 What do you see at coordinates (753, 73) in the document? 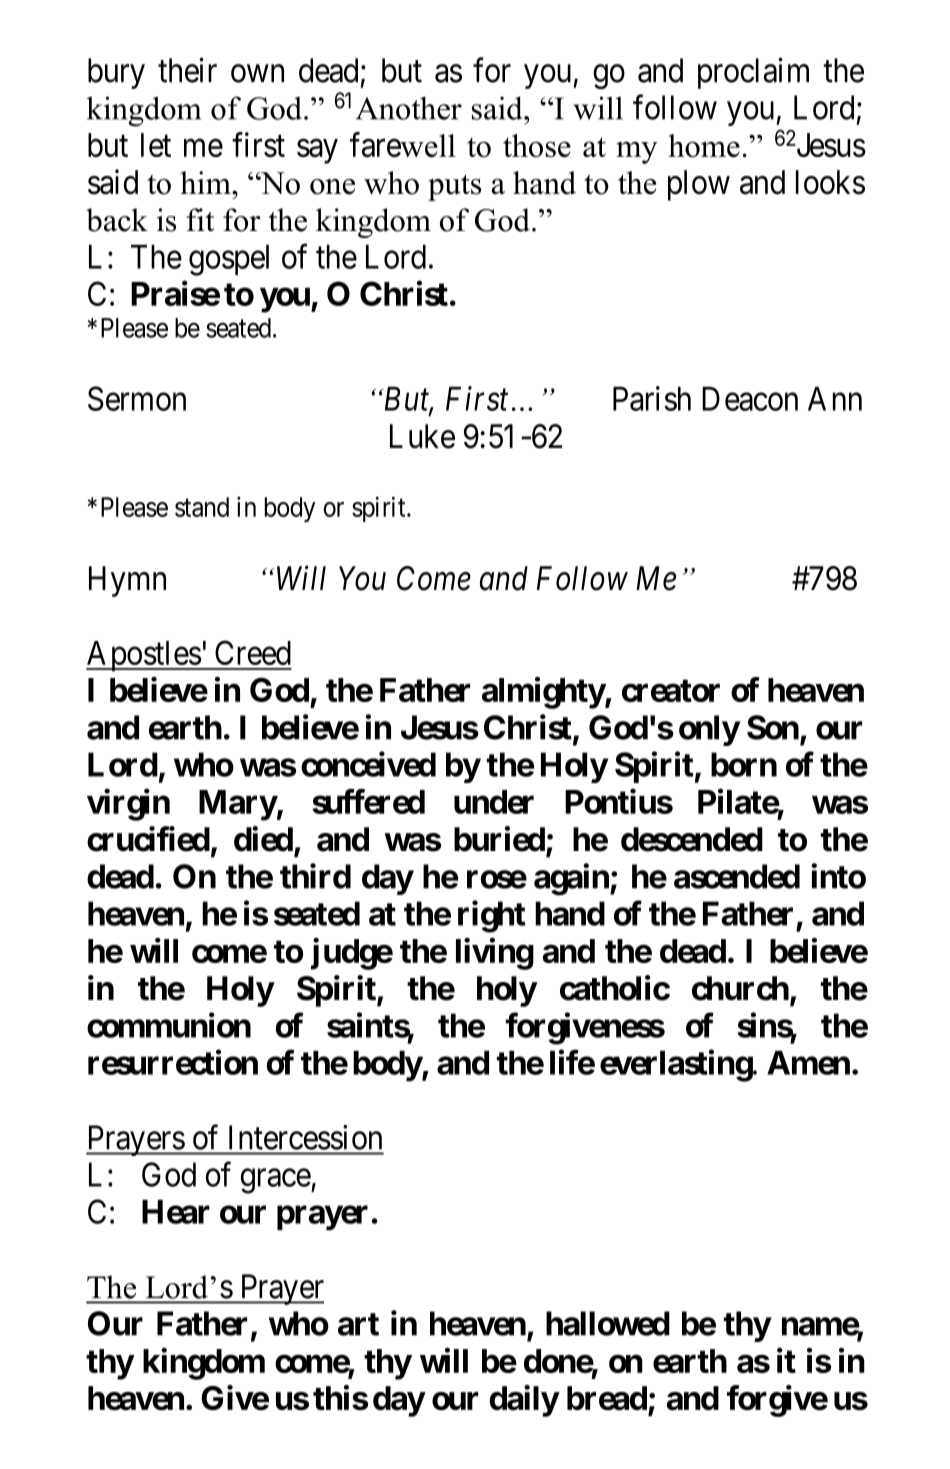
I see `proclaim` at bounding box center [753, 73].
